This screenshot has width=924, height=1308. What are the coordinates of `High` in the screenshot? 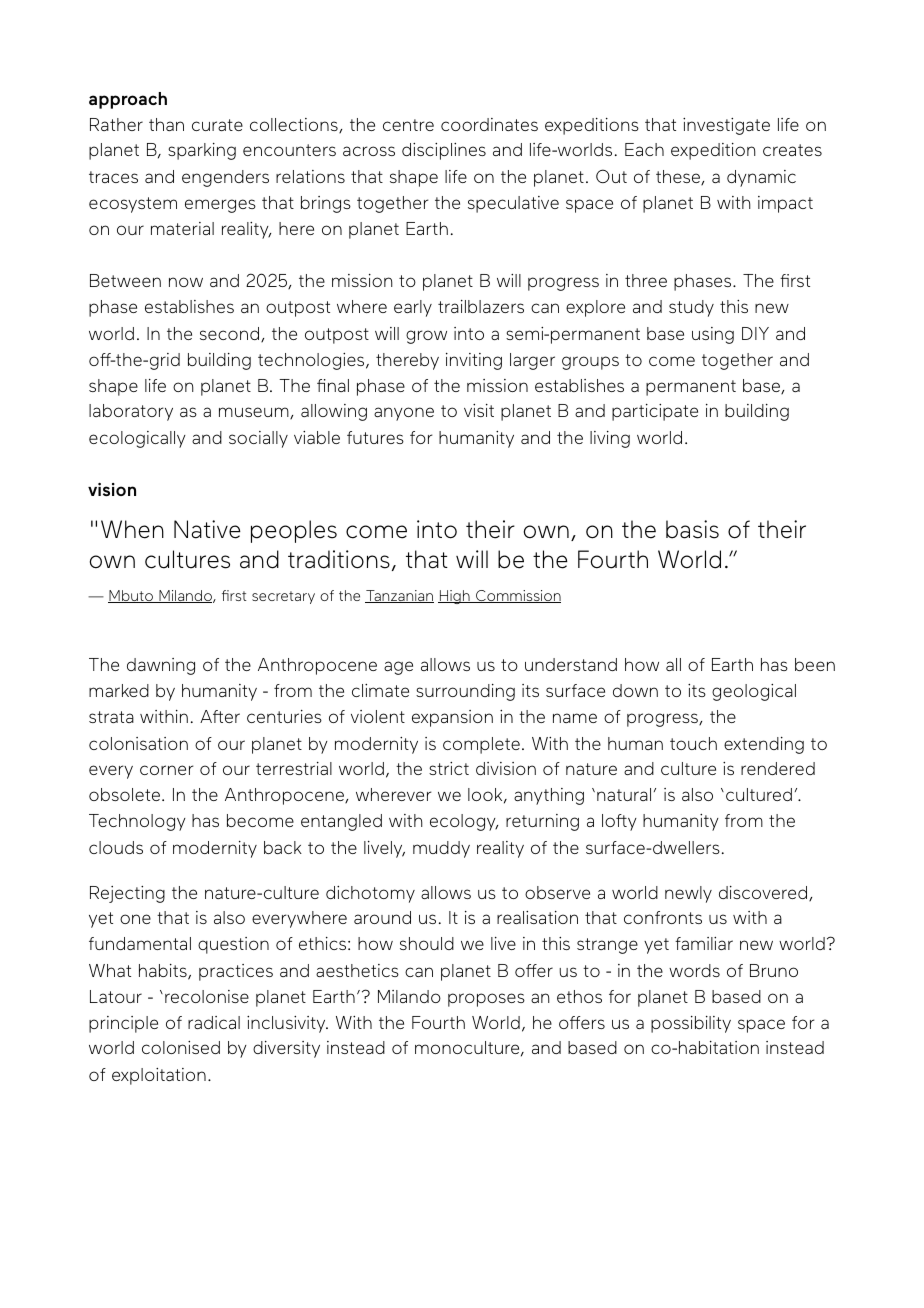 It's located at (455, 597).
